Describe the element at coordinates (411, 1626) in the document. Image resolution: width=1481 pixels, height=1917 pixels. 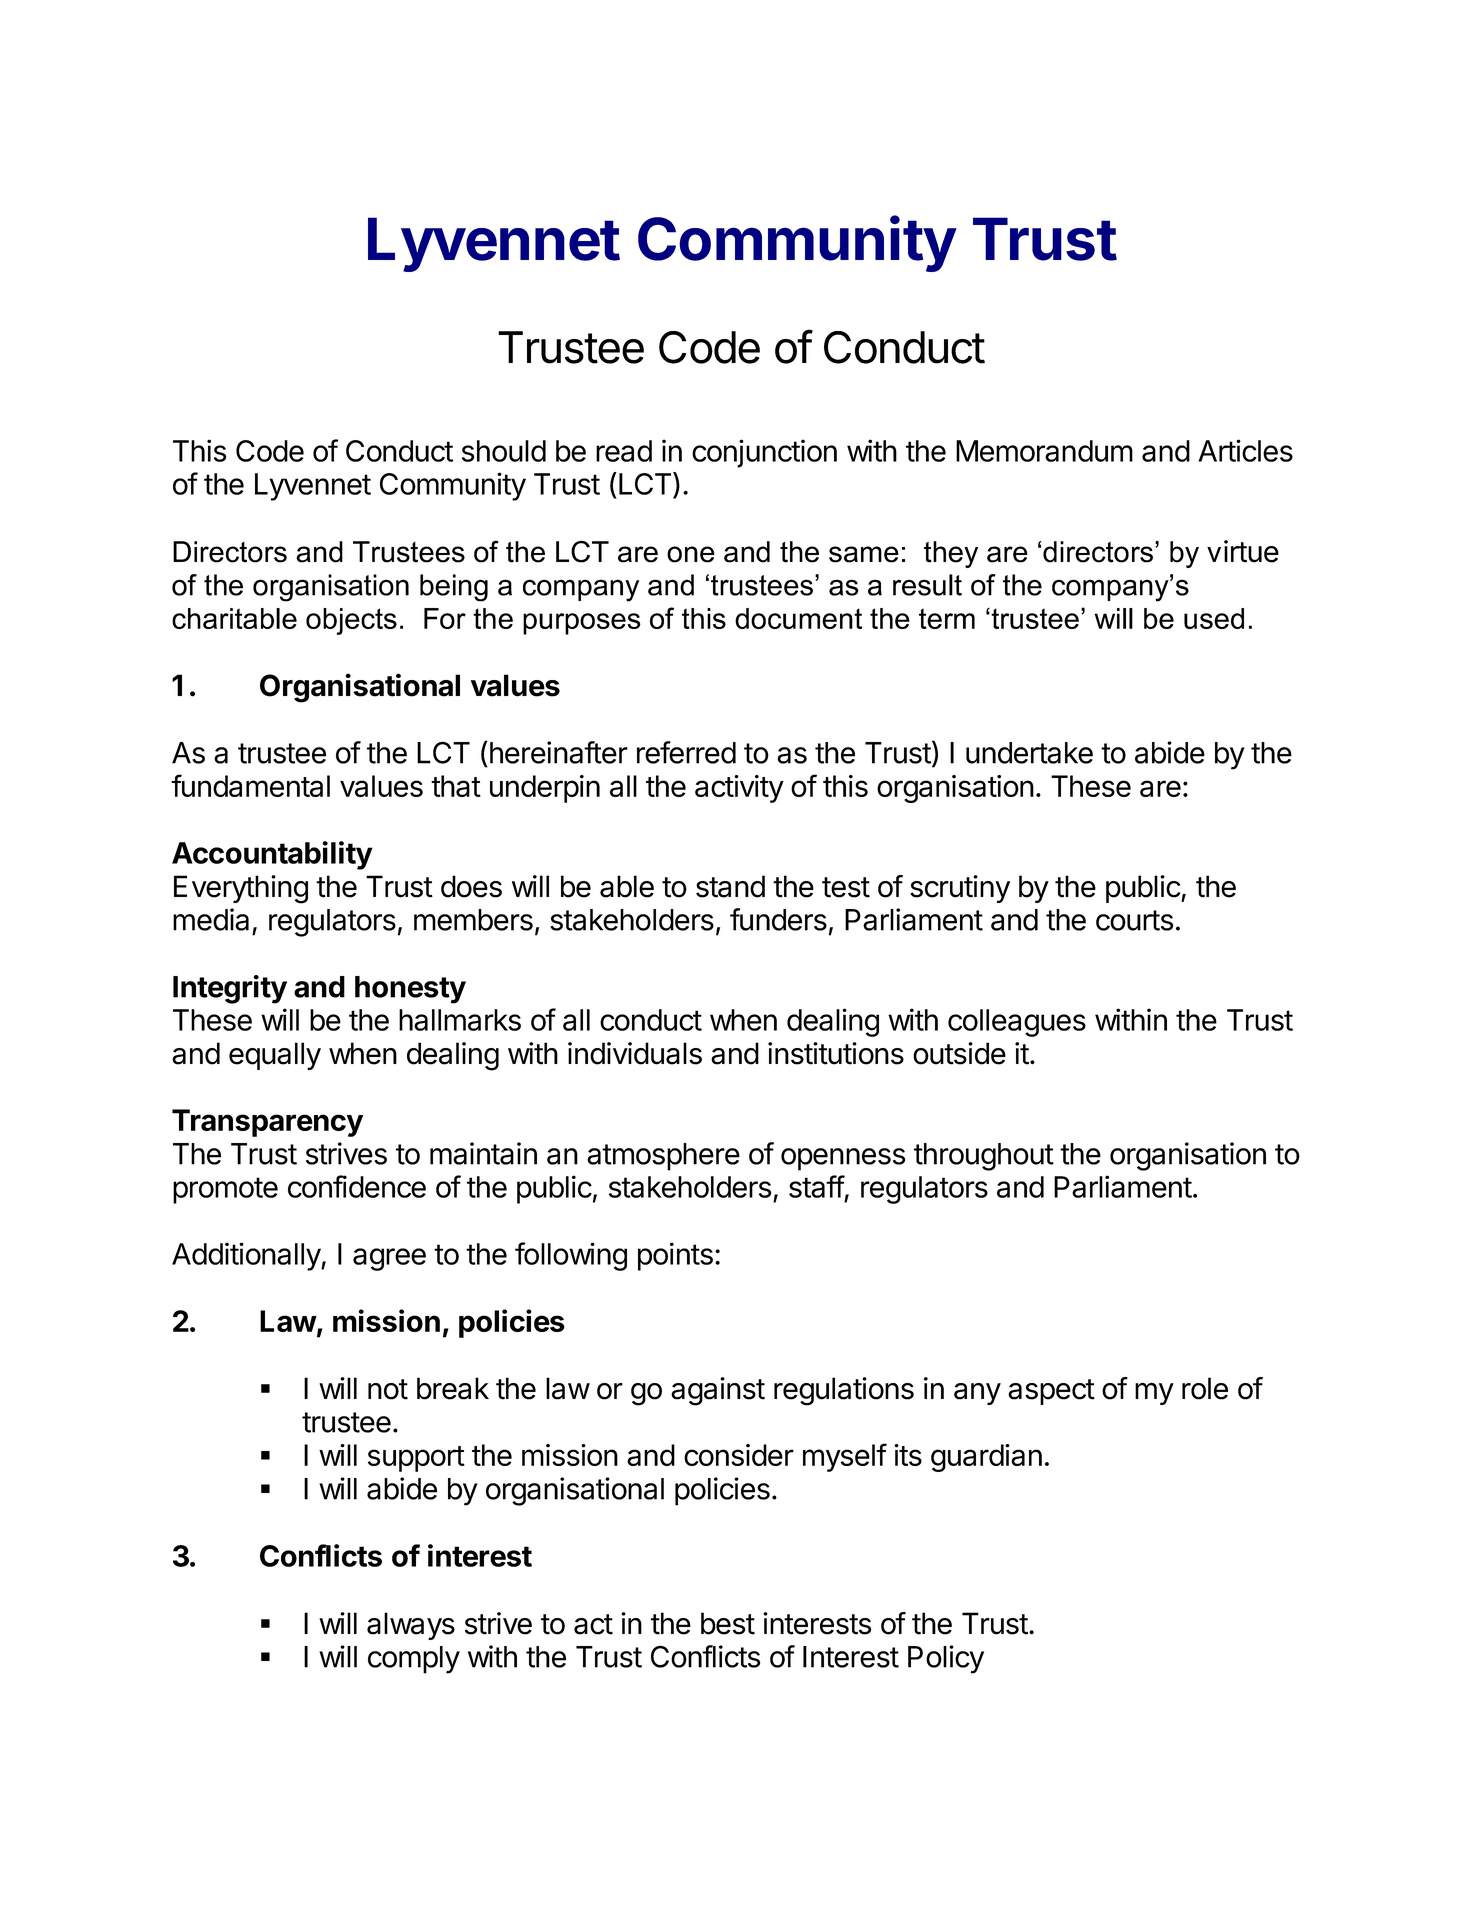
I see `always` at that location.
